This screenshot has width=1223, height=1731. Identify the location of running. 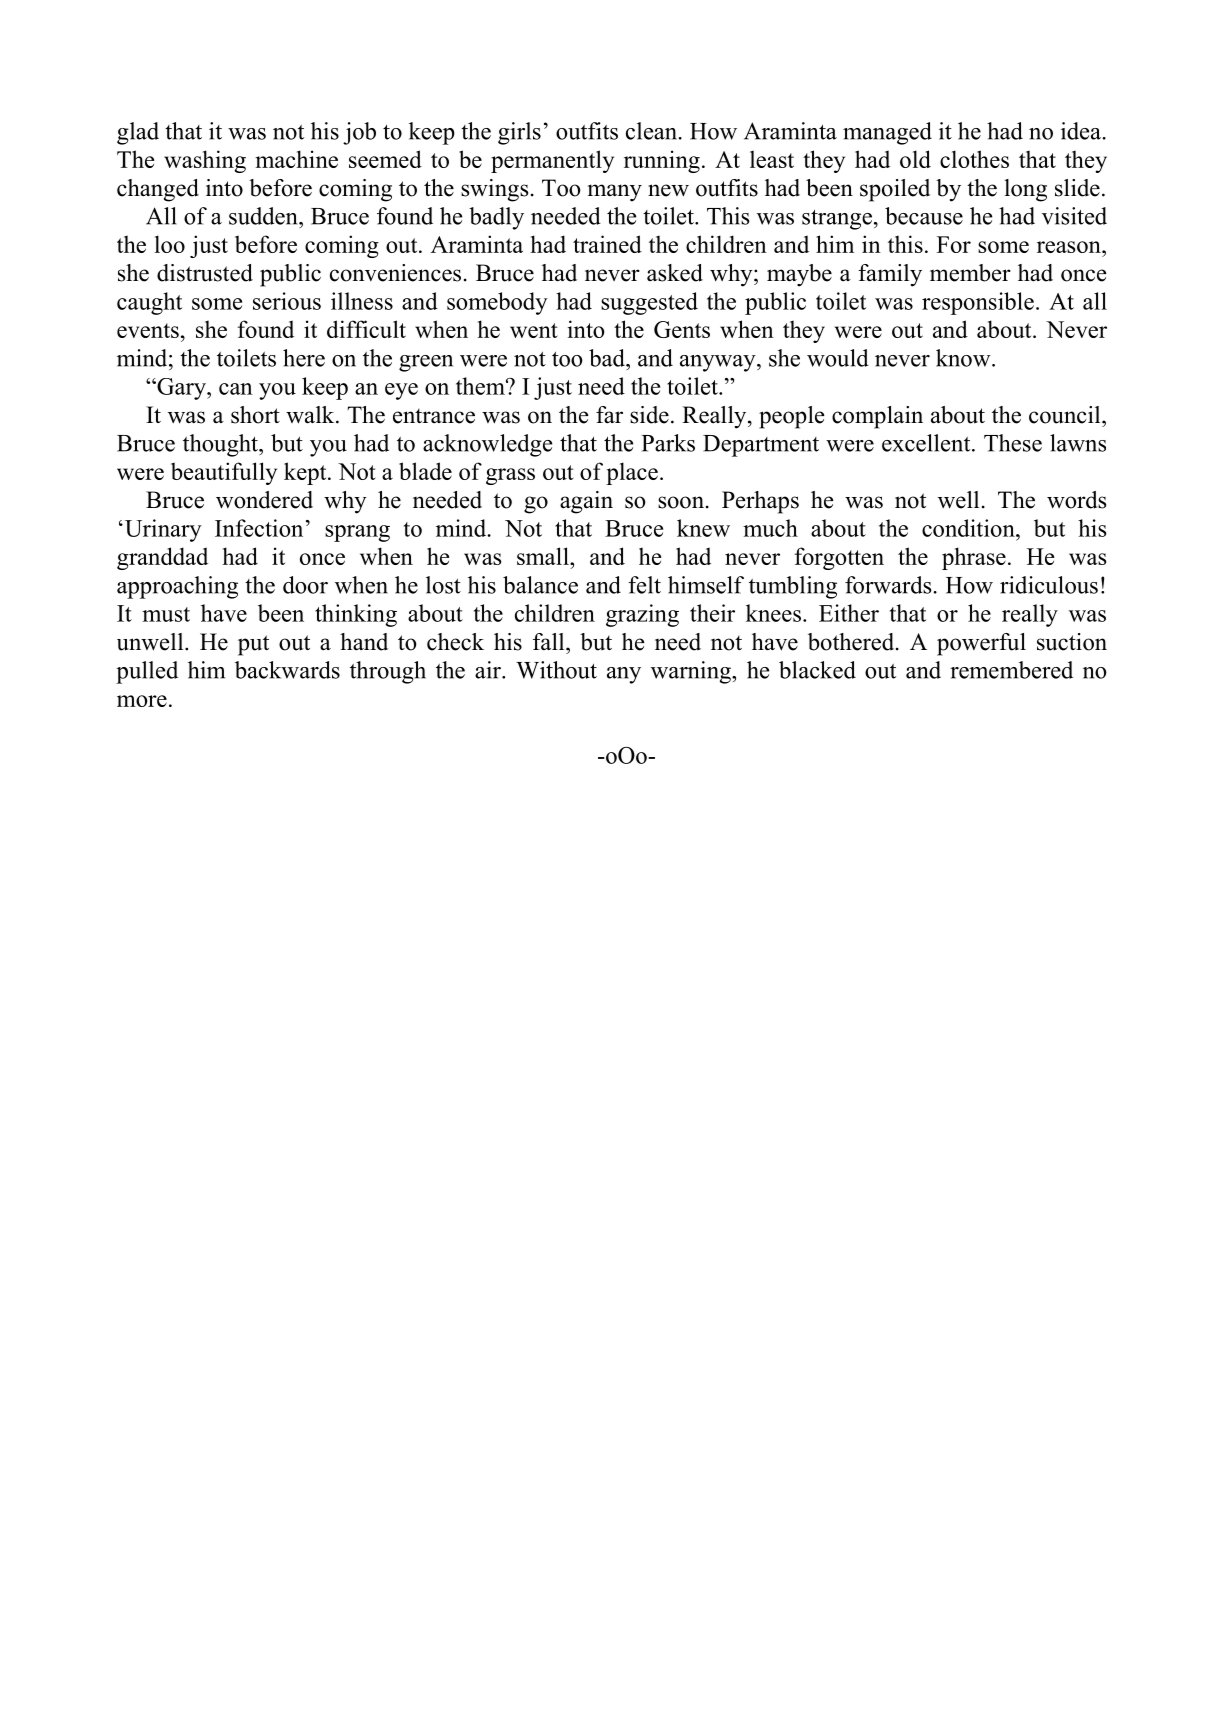
(662, 161).
